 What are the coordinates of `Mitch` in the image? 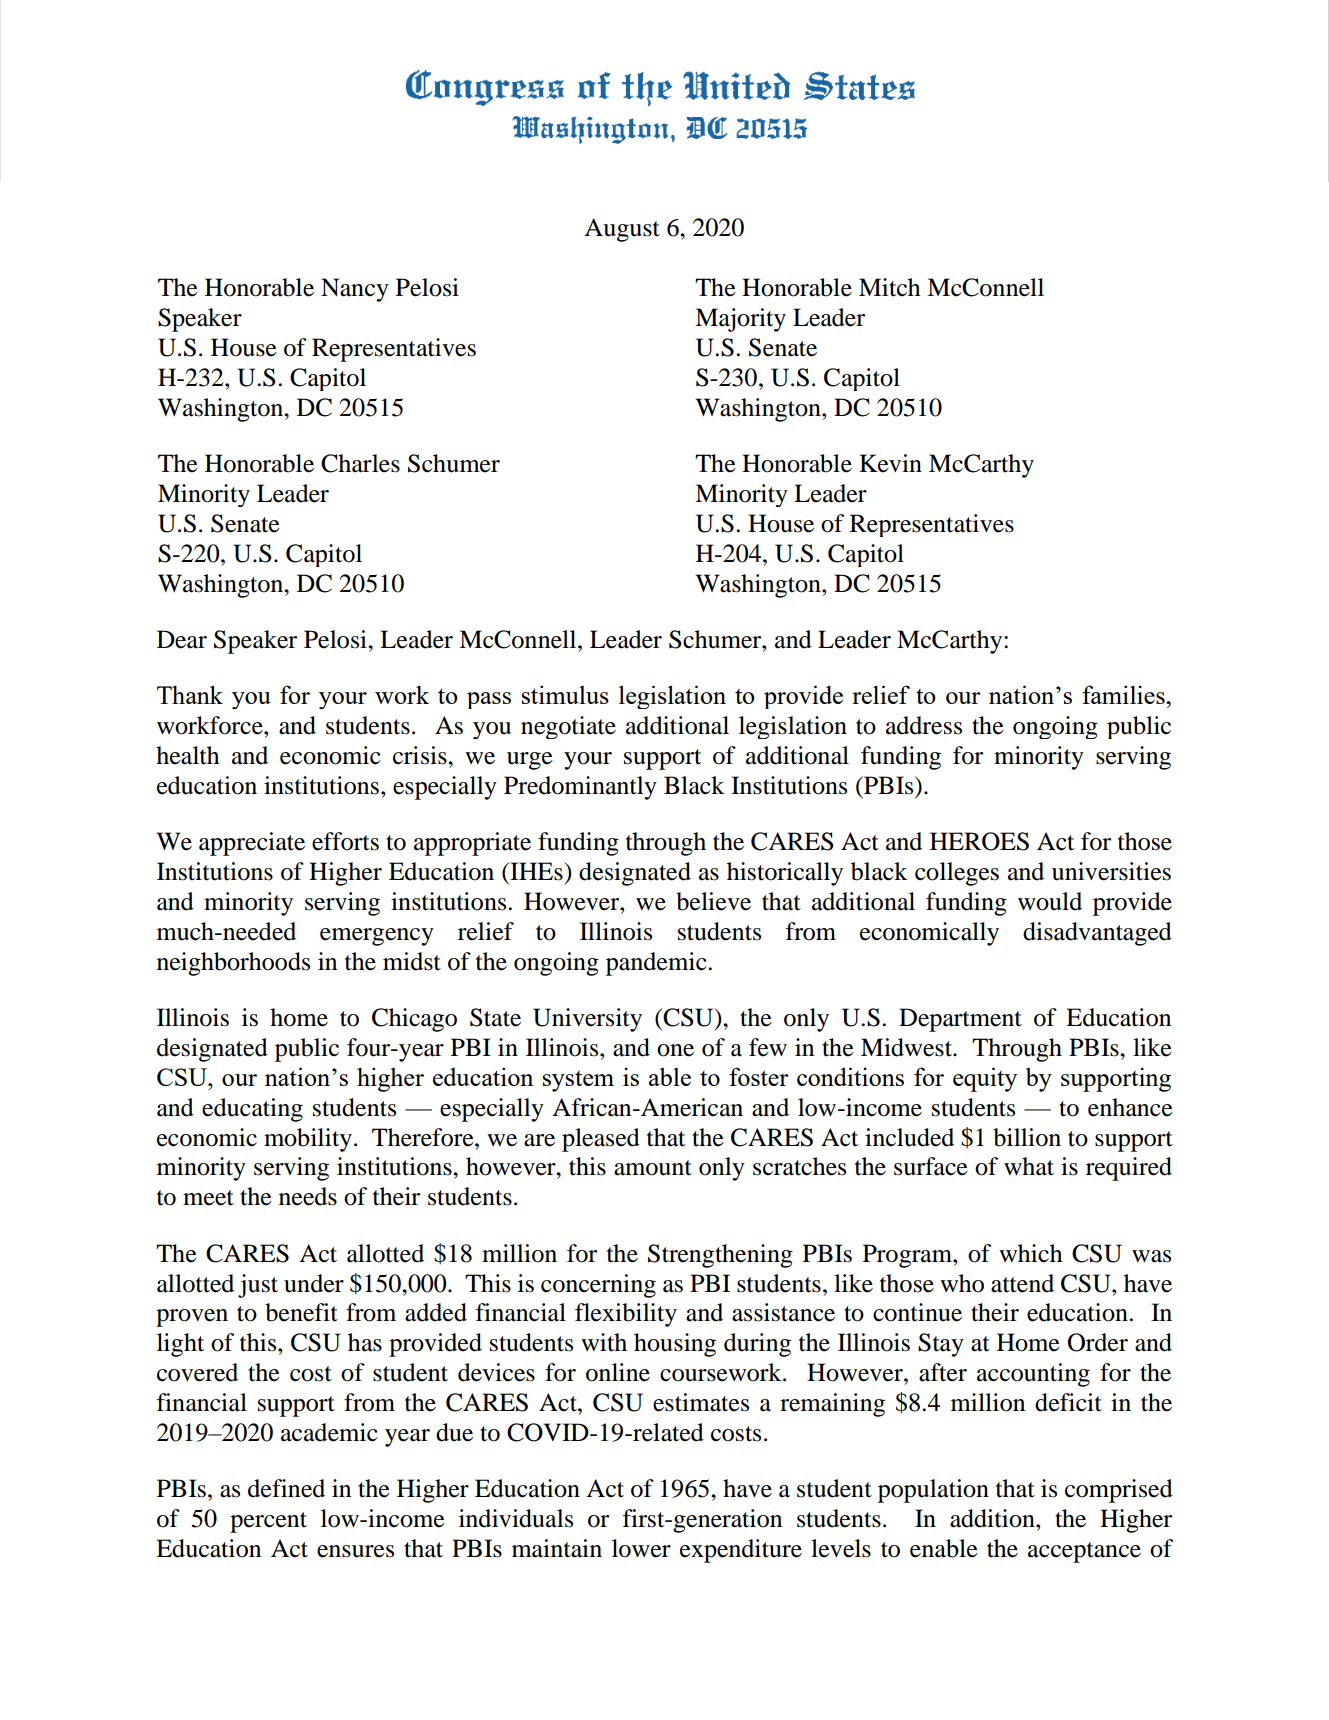 It's located at (889, 287).
